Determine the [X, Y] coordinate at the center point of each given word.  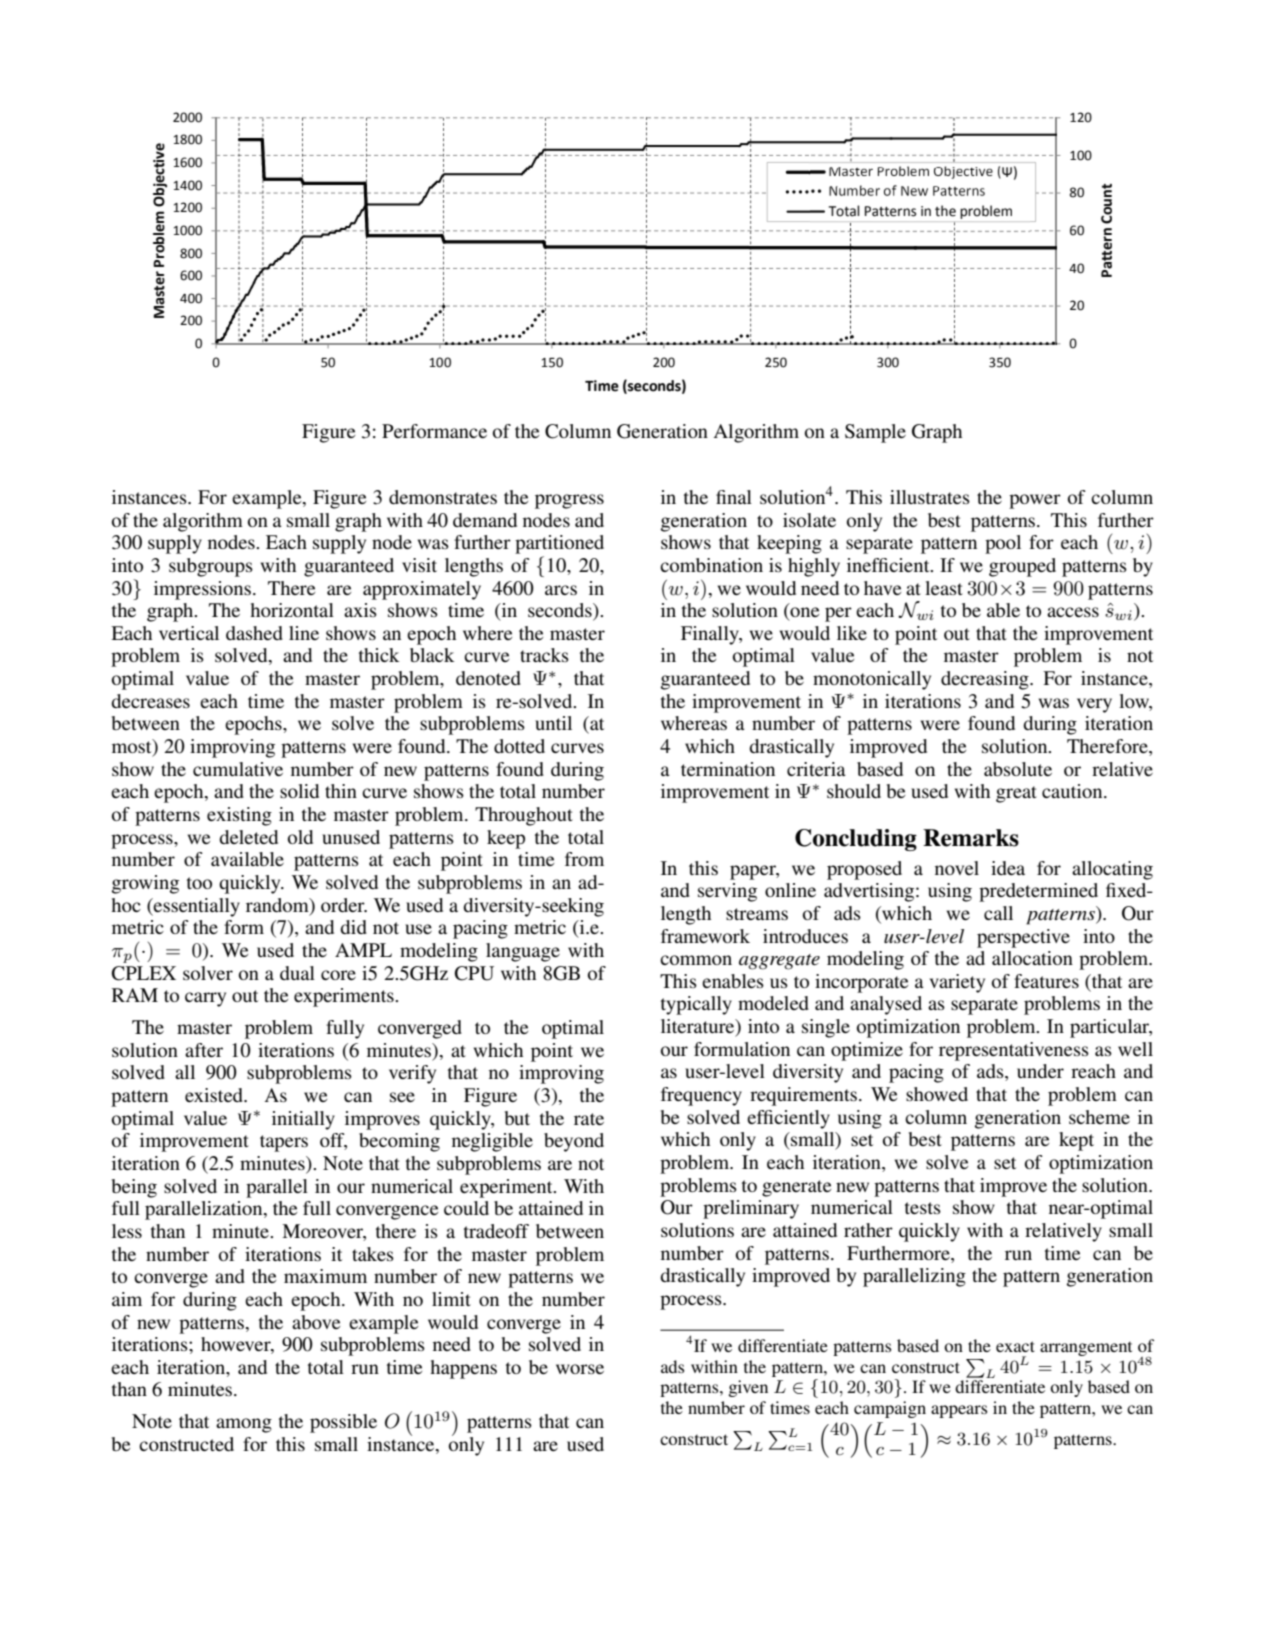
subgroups [211, 567]
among [244, 1425]
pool [1003, 544]
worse [580, 1369]
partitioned [559, 544]
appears [959, 1411]
